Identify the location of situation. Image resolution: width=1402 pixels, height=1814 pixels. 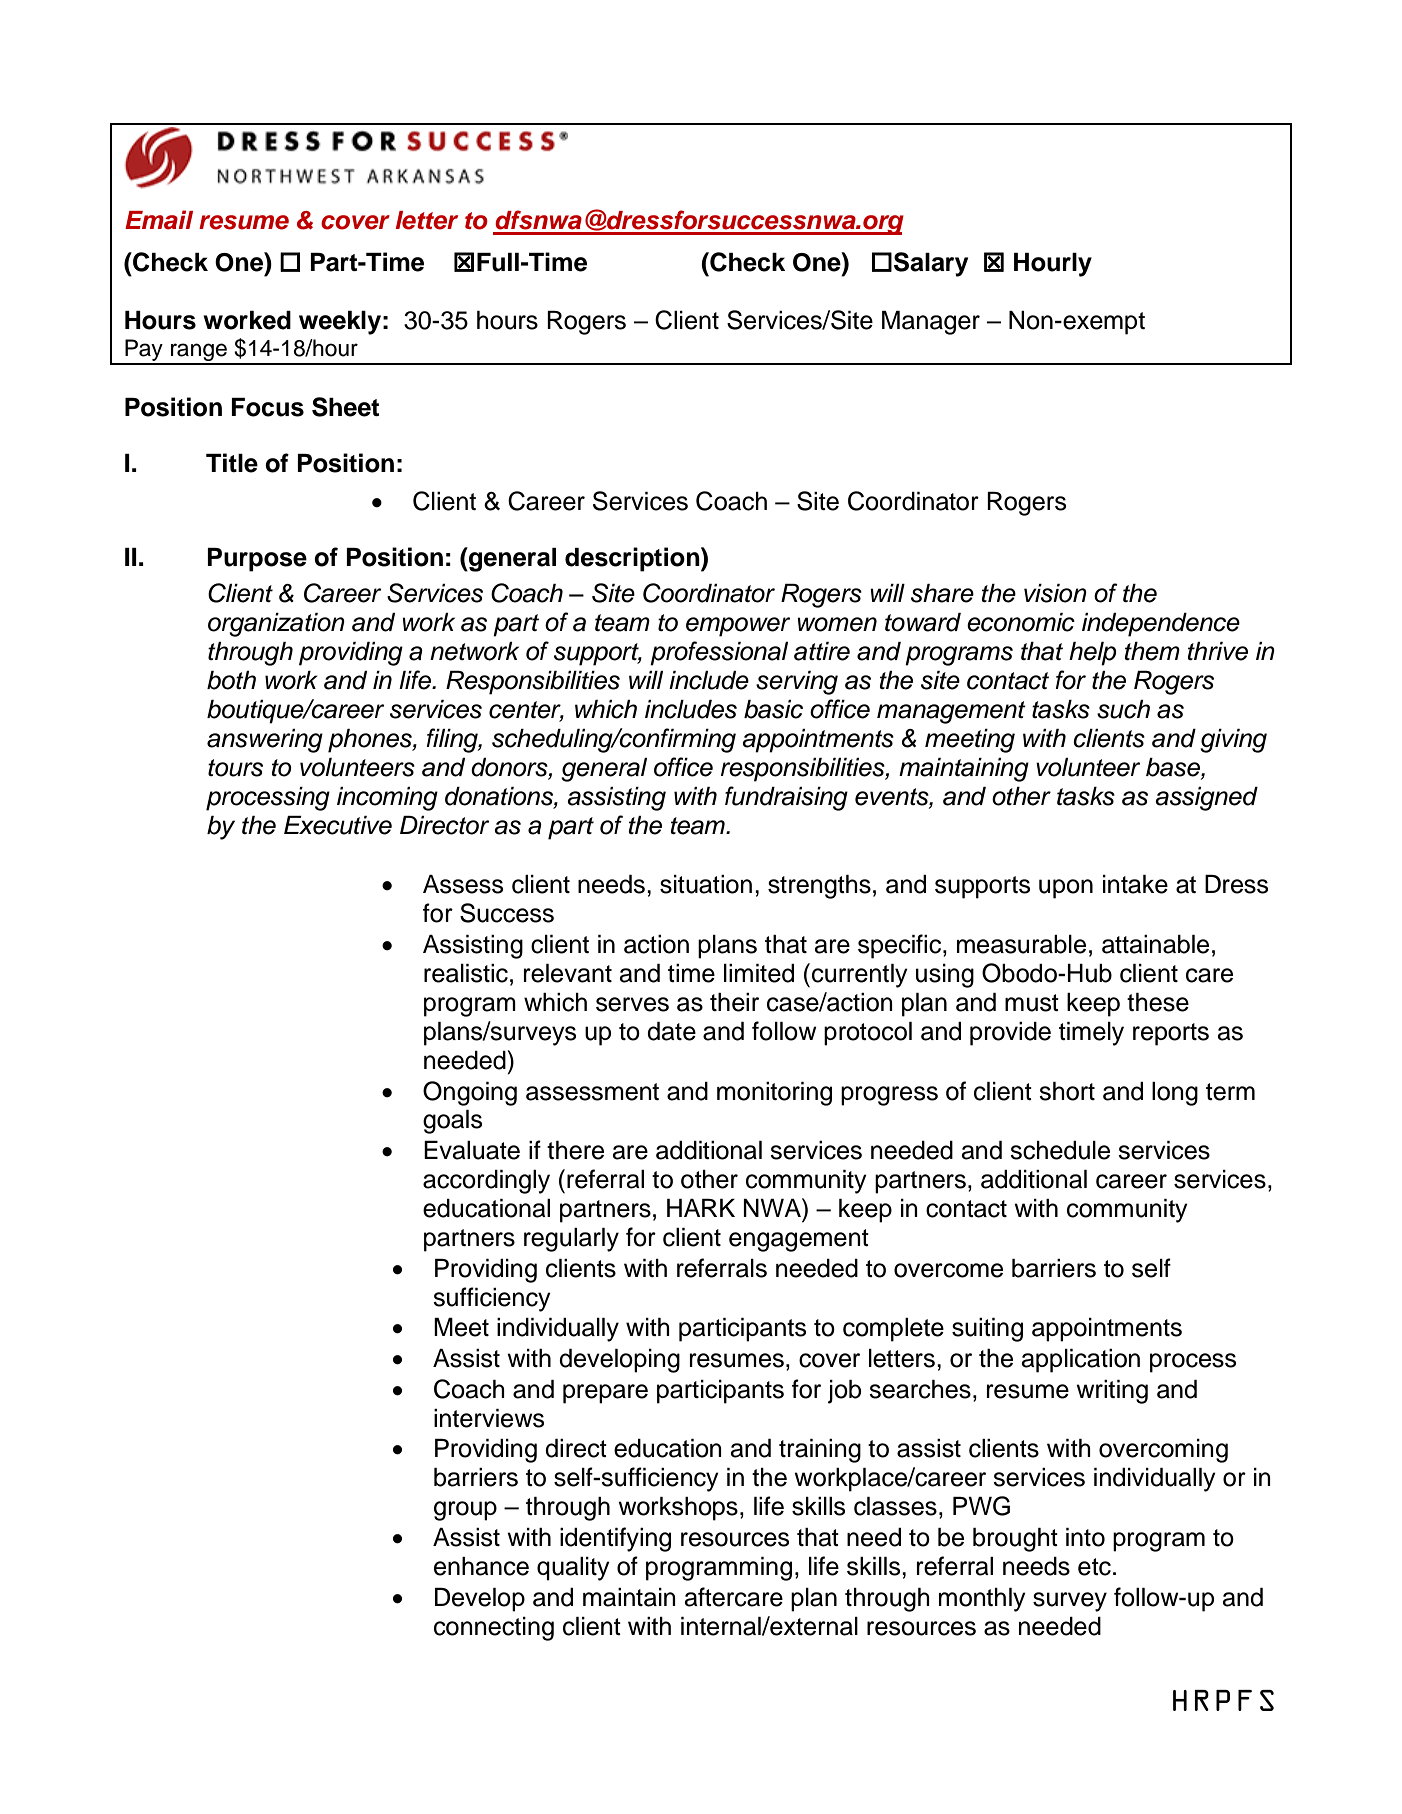
(706, 884).
